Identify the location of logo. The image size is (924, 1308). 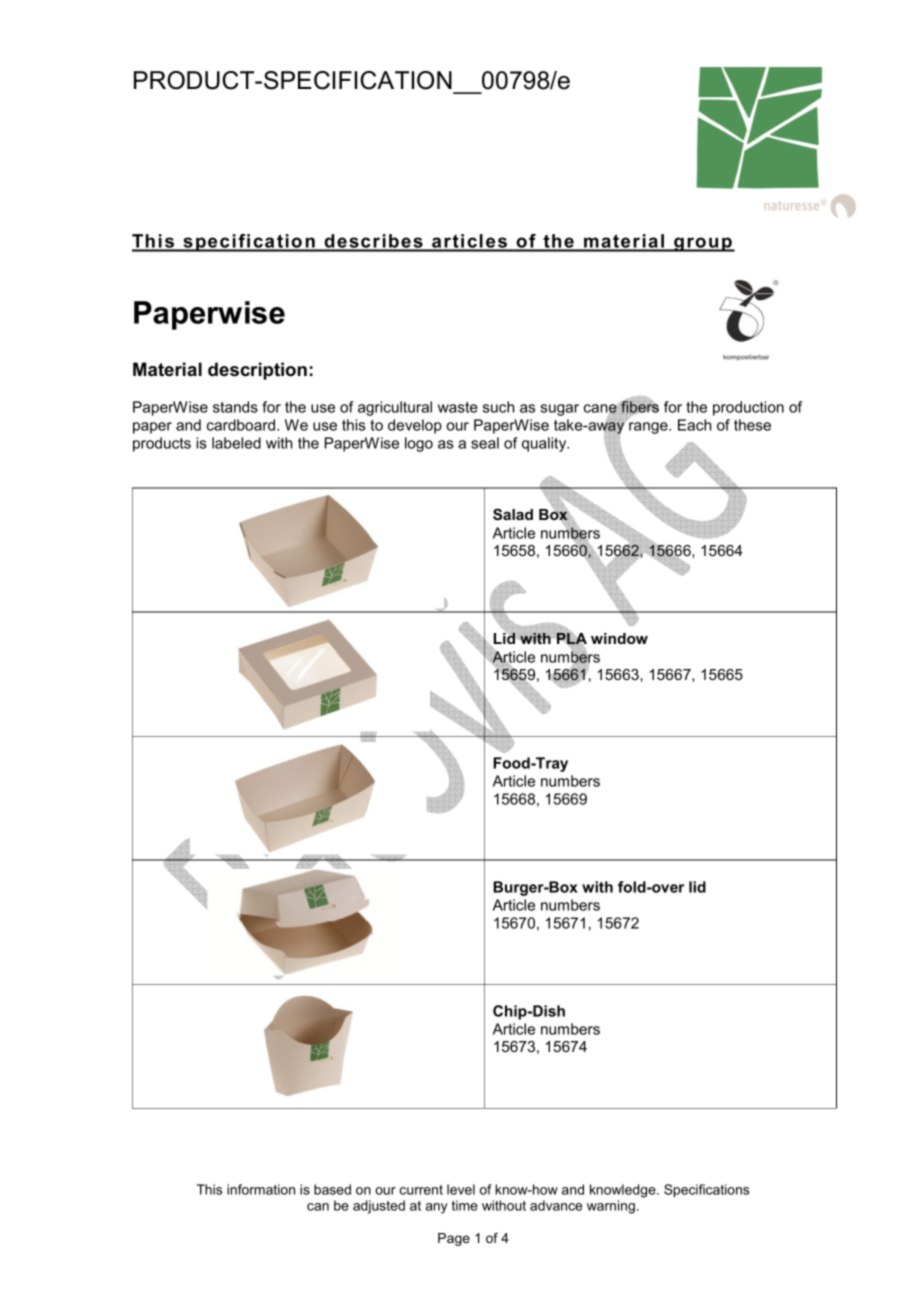
(419, 444).
